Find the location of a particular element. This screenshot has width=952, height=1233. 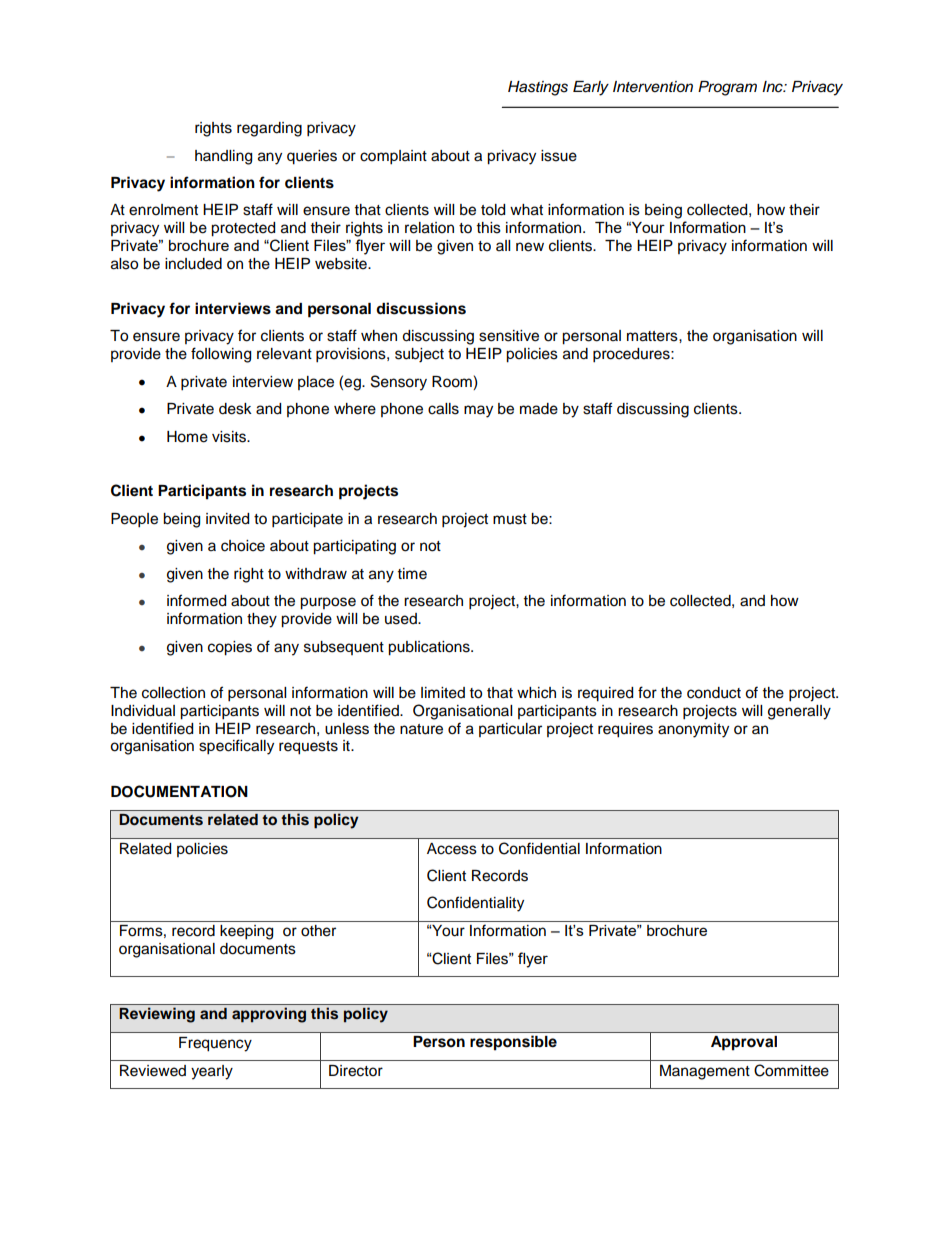

Hastings is located at coordinates (538, 88).
